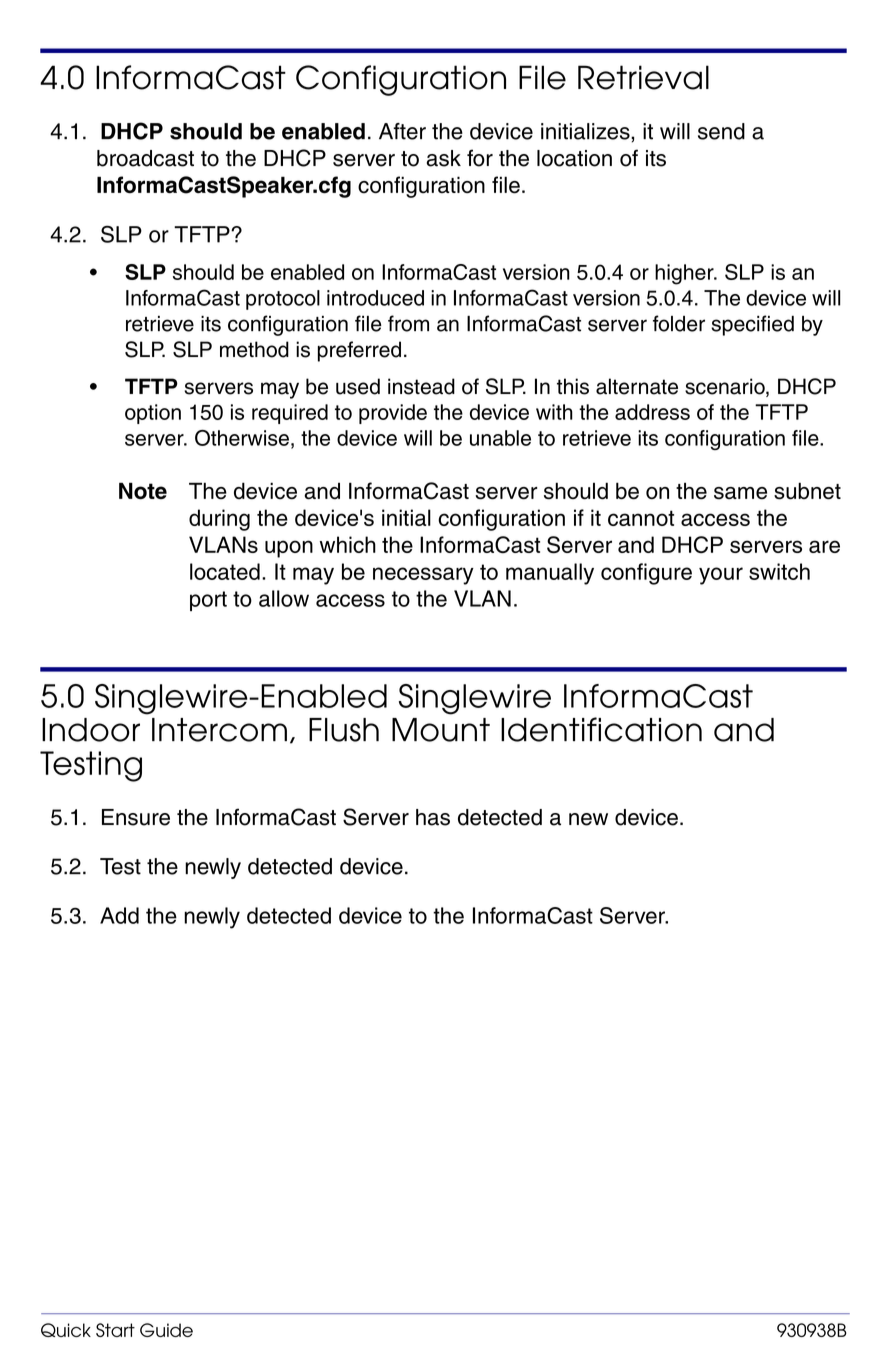 The height and width of the page is (1372, 887). I want to click on Ensure, so click(136, 817).
